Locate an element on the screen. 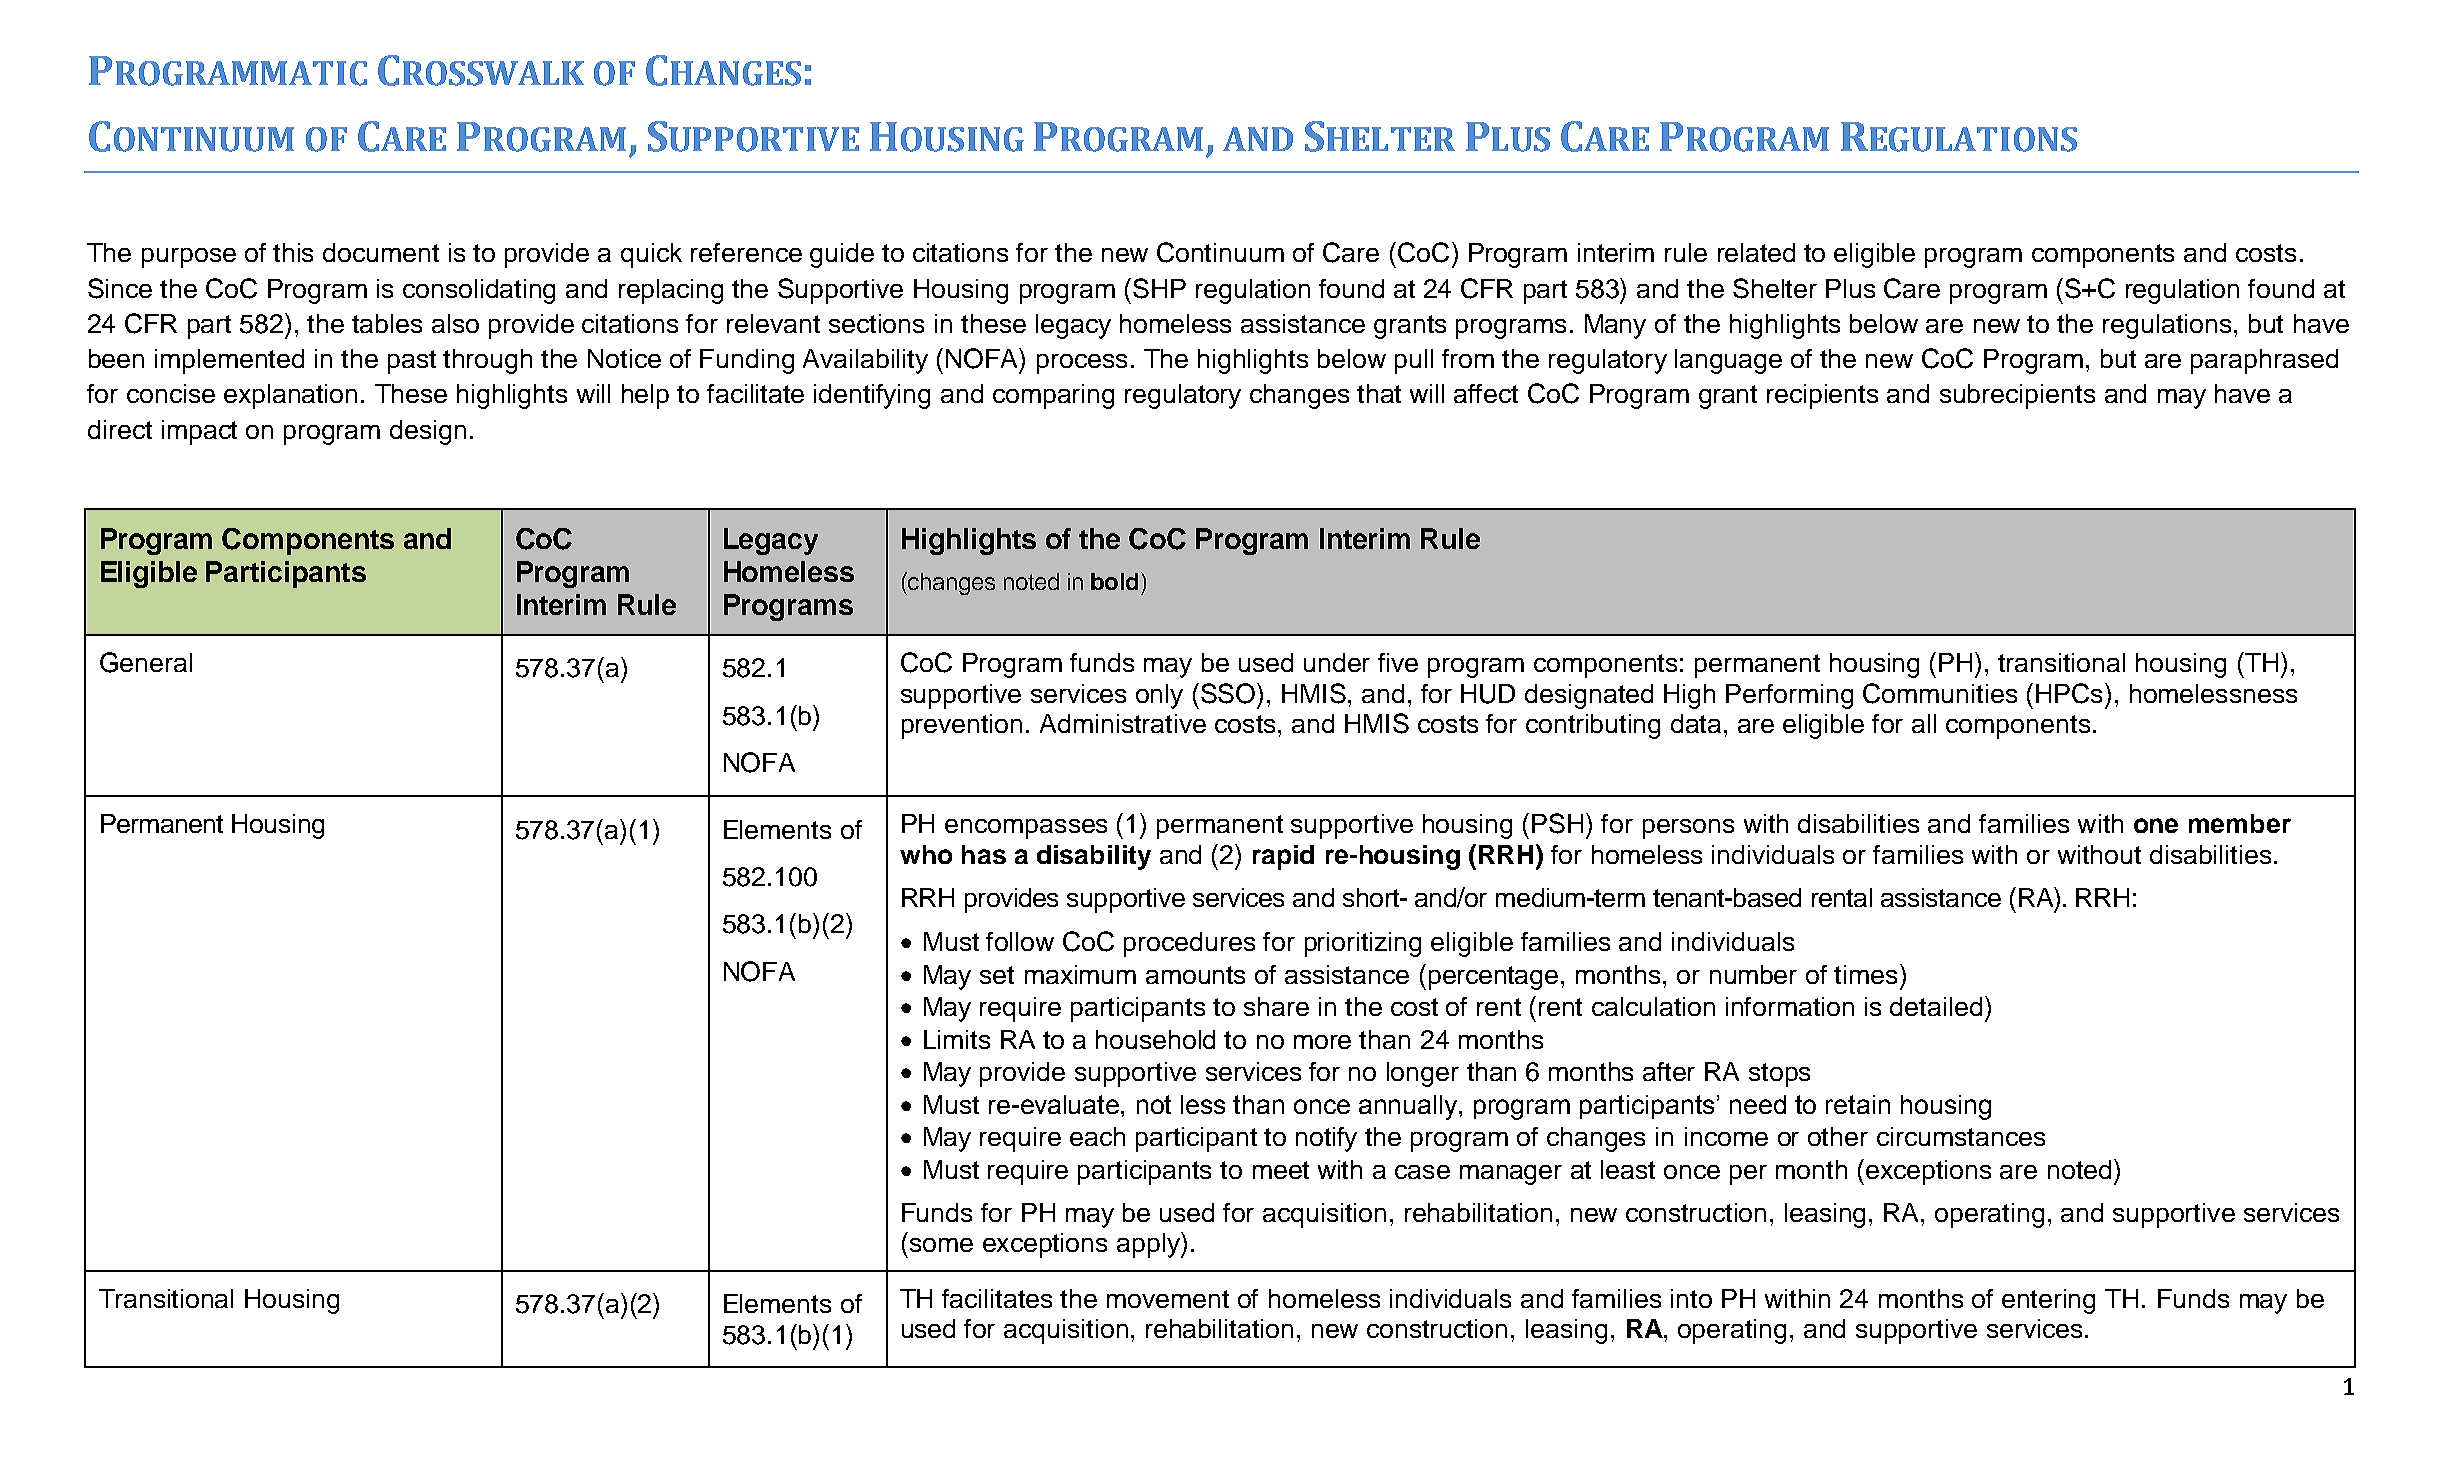  SHP is located at coordinates (1159, 288).
